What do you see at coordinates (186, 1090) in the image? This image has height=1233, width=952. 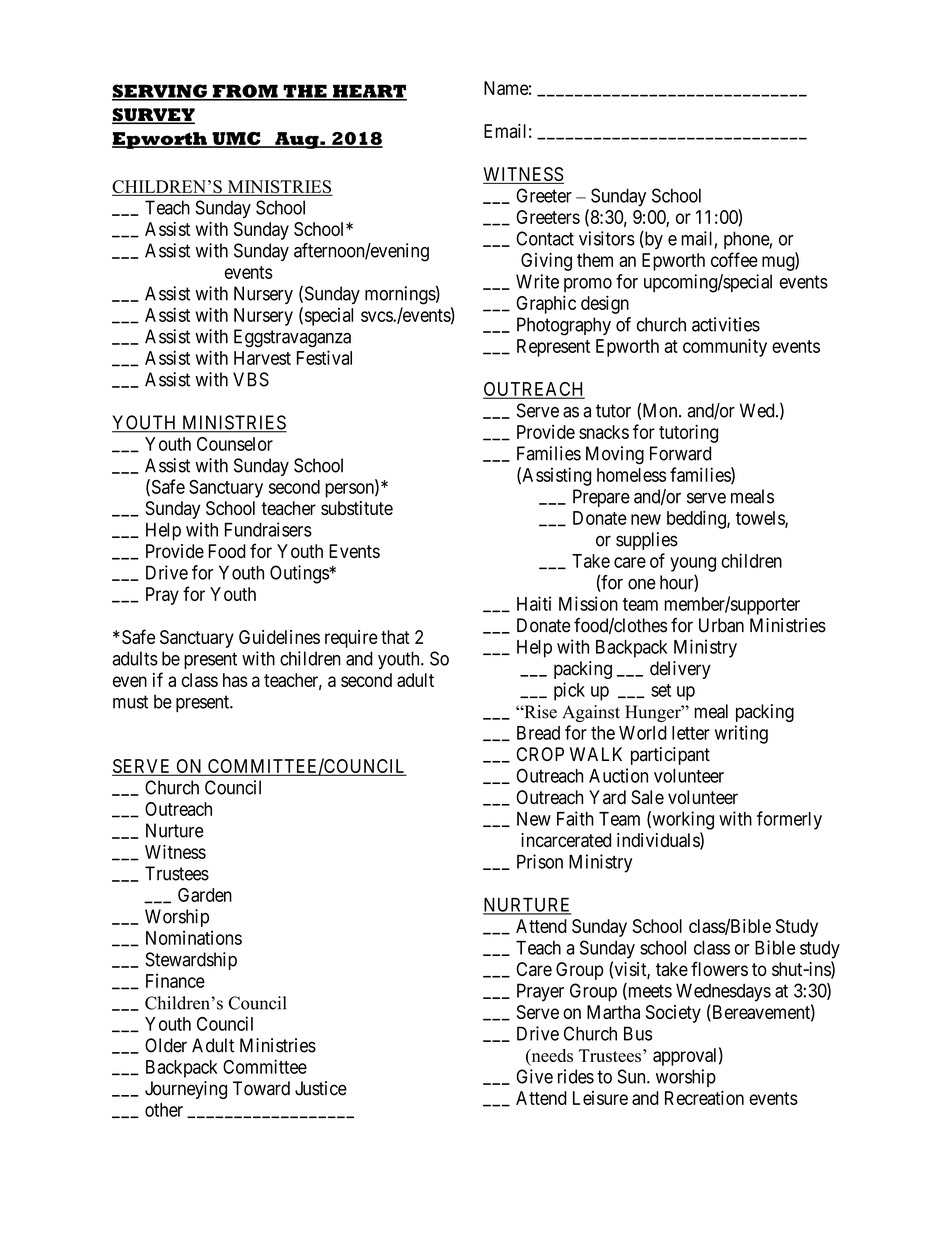 I see `Journeying` at bounding box center [186, 1090].
